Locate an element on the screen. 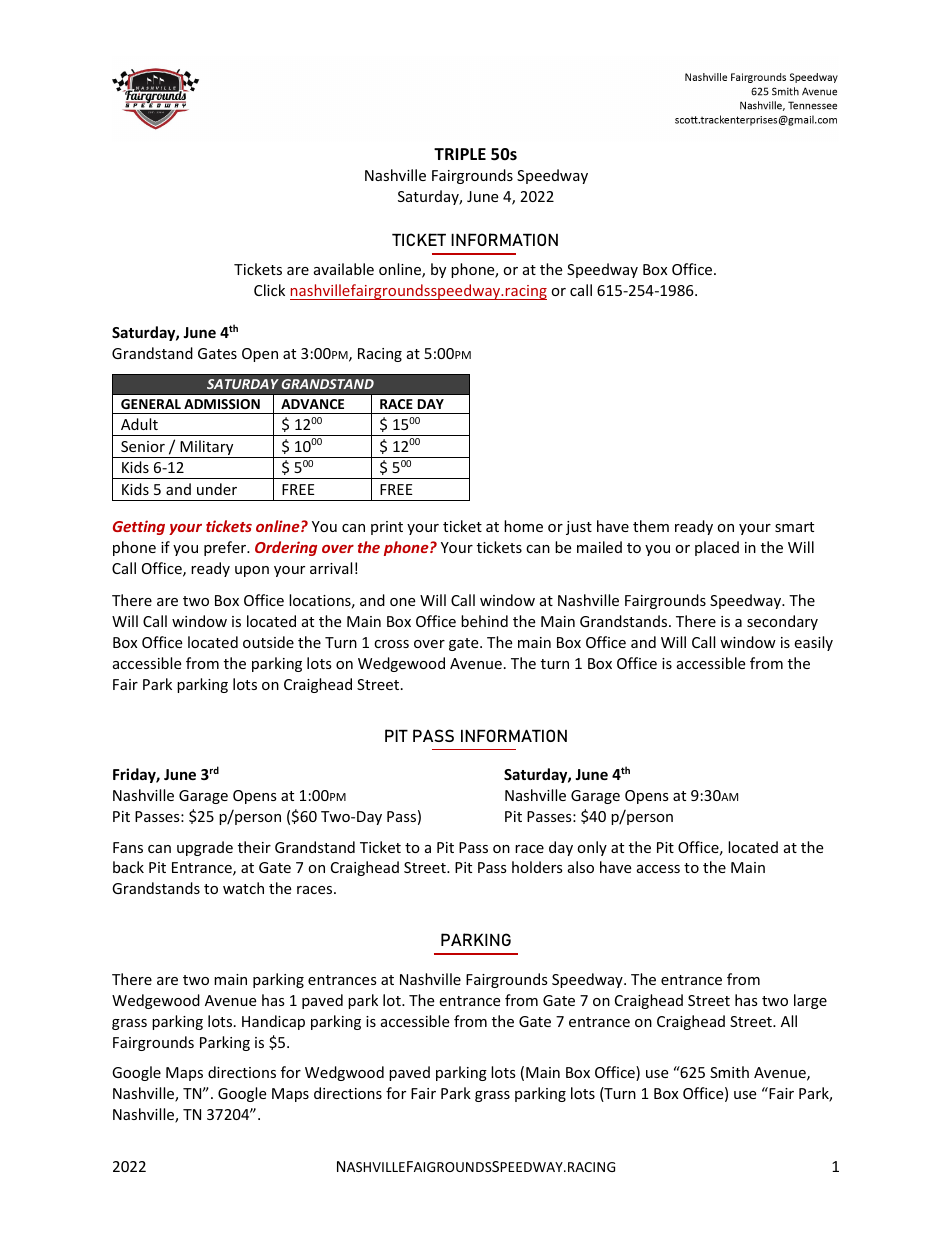  upgrade is located at coordinates (205, 848).
